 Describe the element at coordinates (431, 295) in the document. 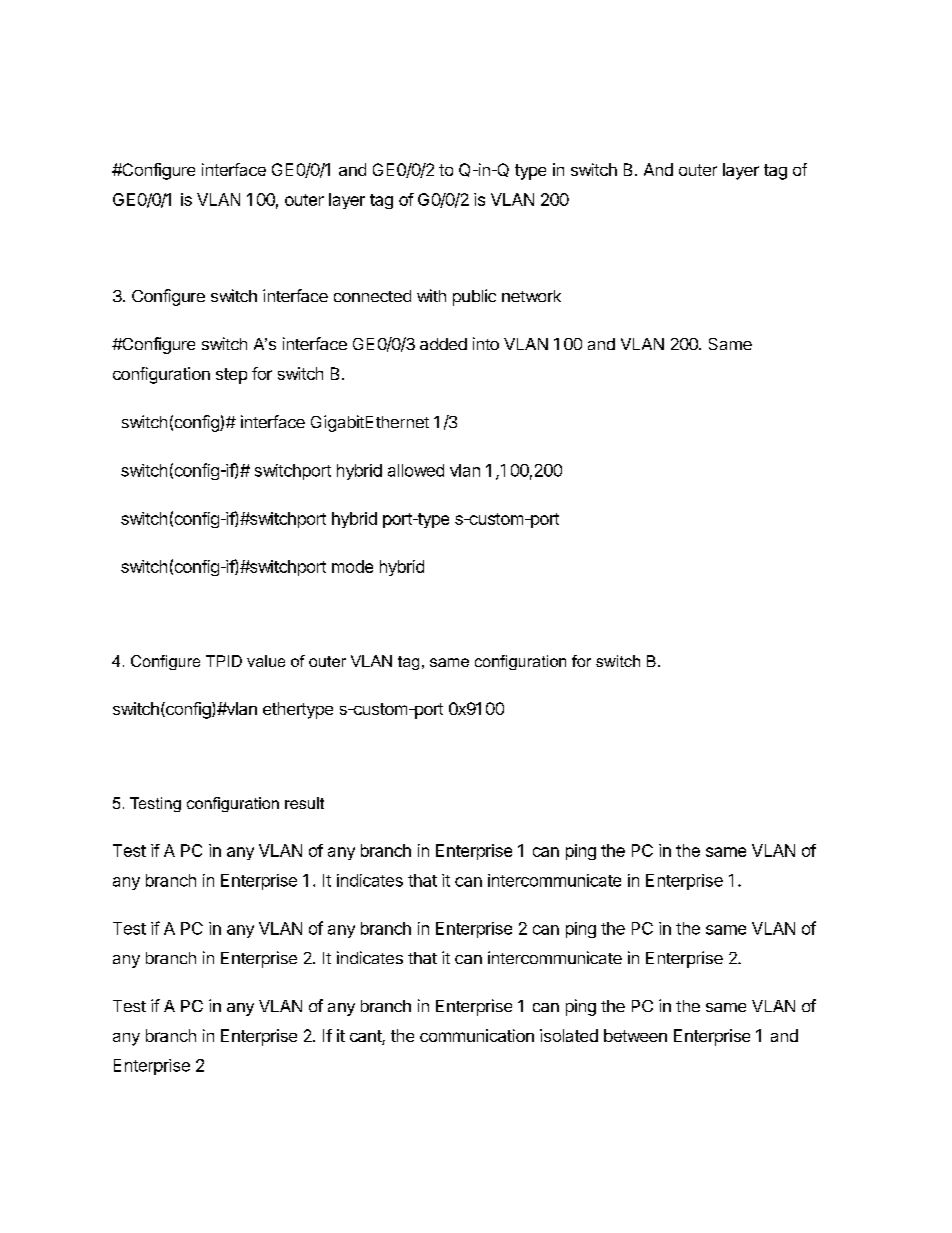

I see `with` at that location.
